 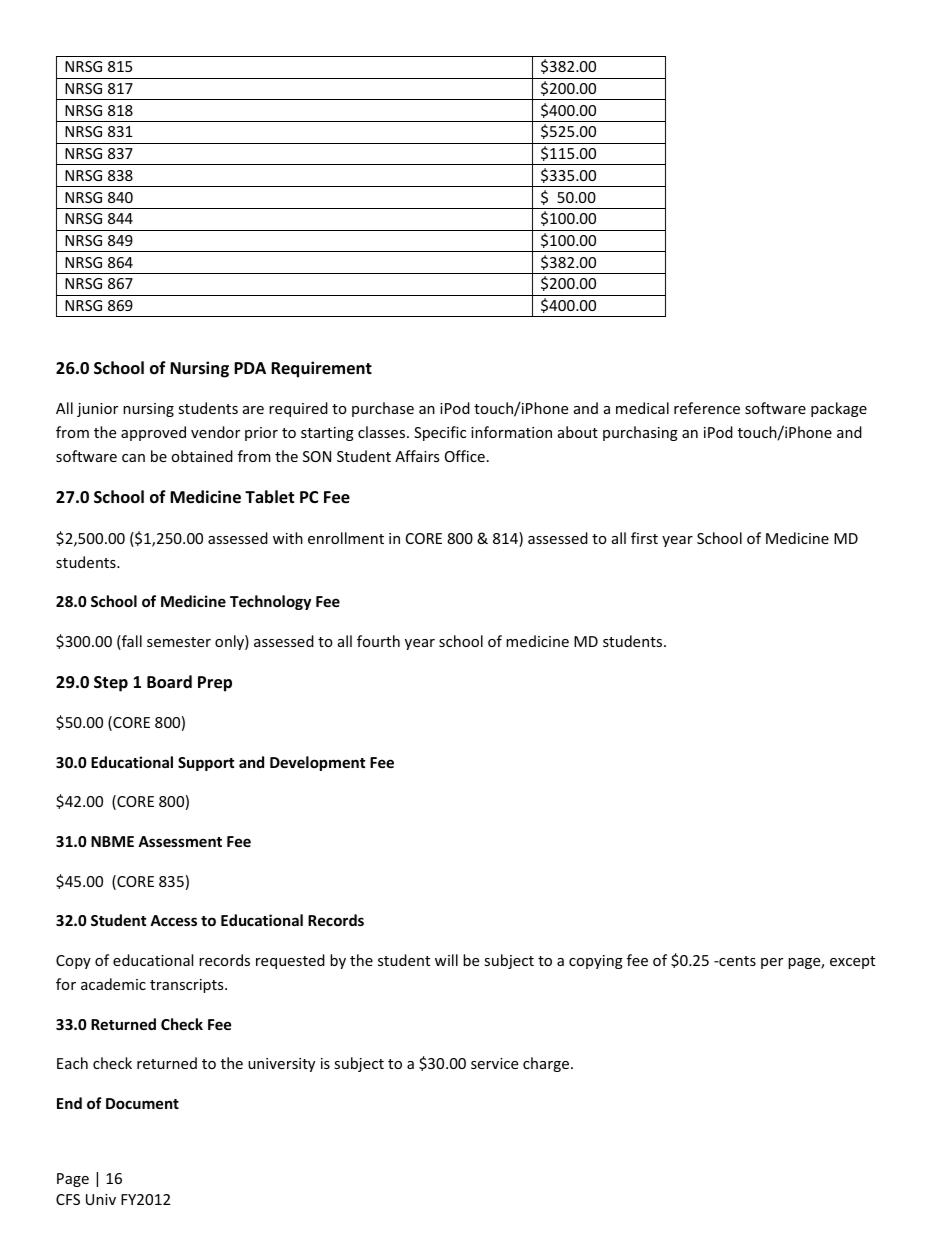 I want to click on CFS, so click(x=68, y=1199).
